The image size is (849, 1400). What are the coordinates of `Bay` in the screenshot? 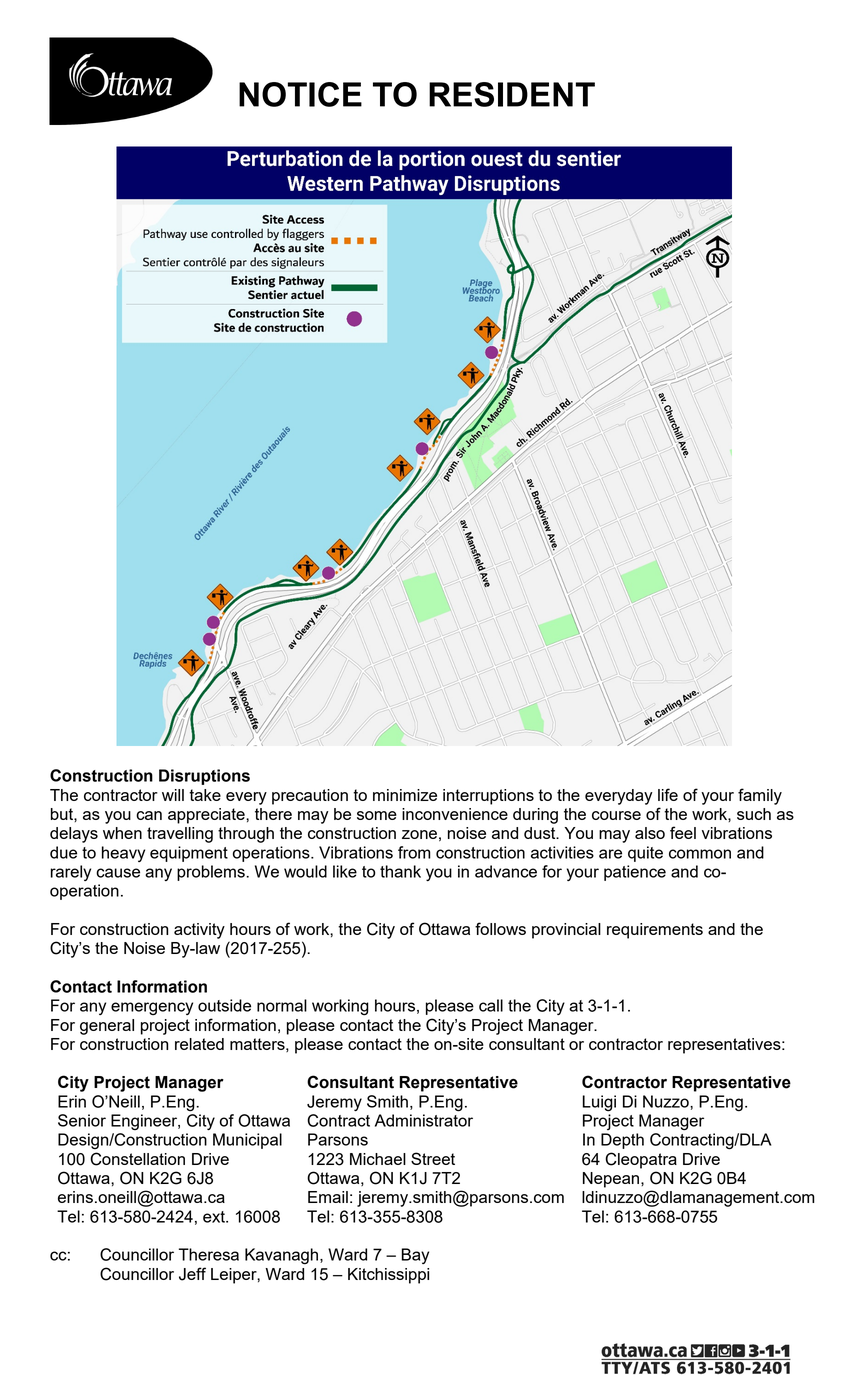 It's located at (415, 1256).
